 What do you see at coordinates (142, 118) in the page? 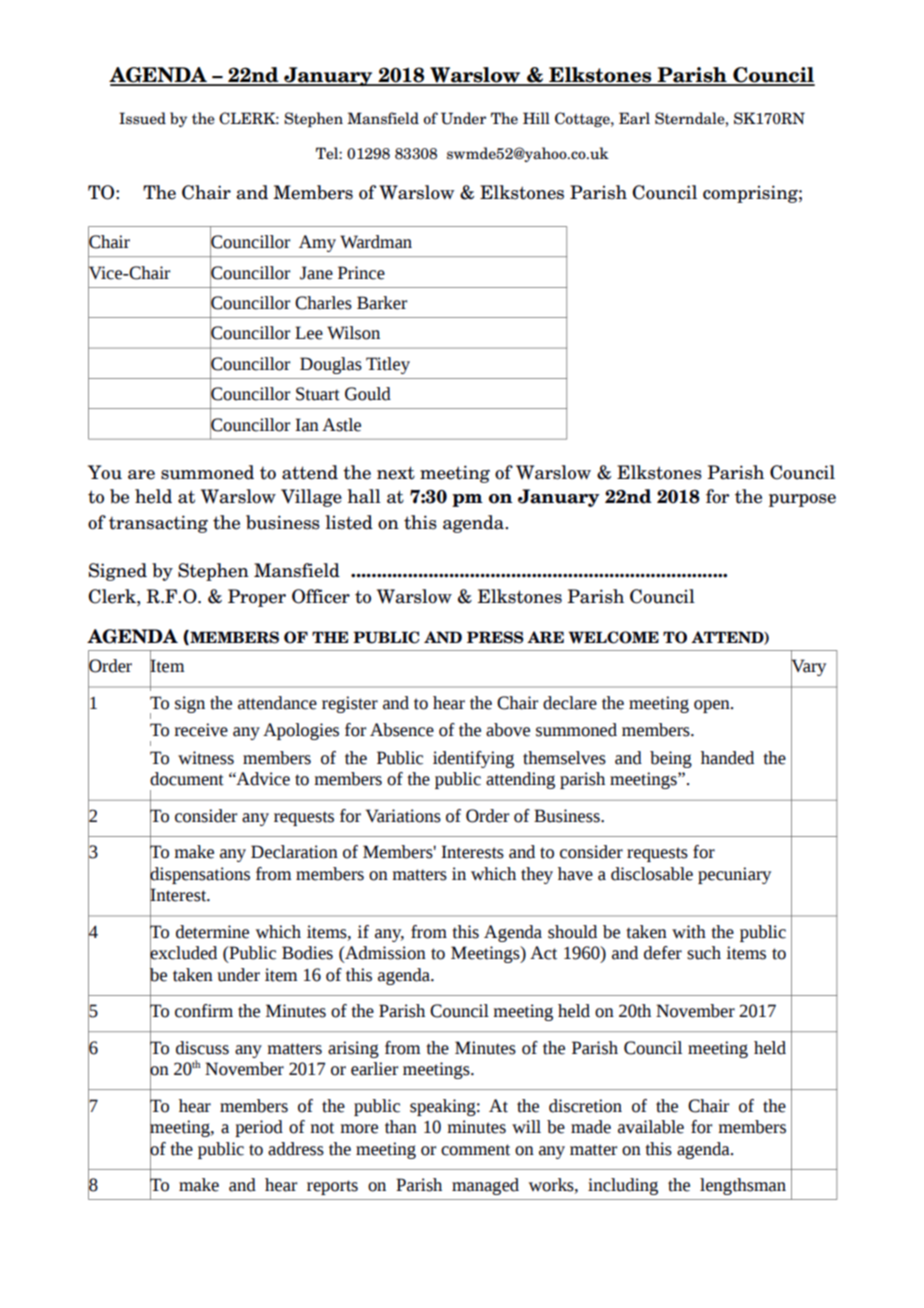
I see `Issued` at bounding box center [142, 118].
